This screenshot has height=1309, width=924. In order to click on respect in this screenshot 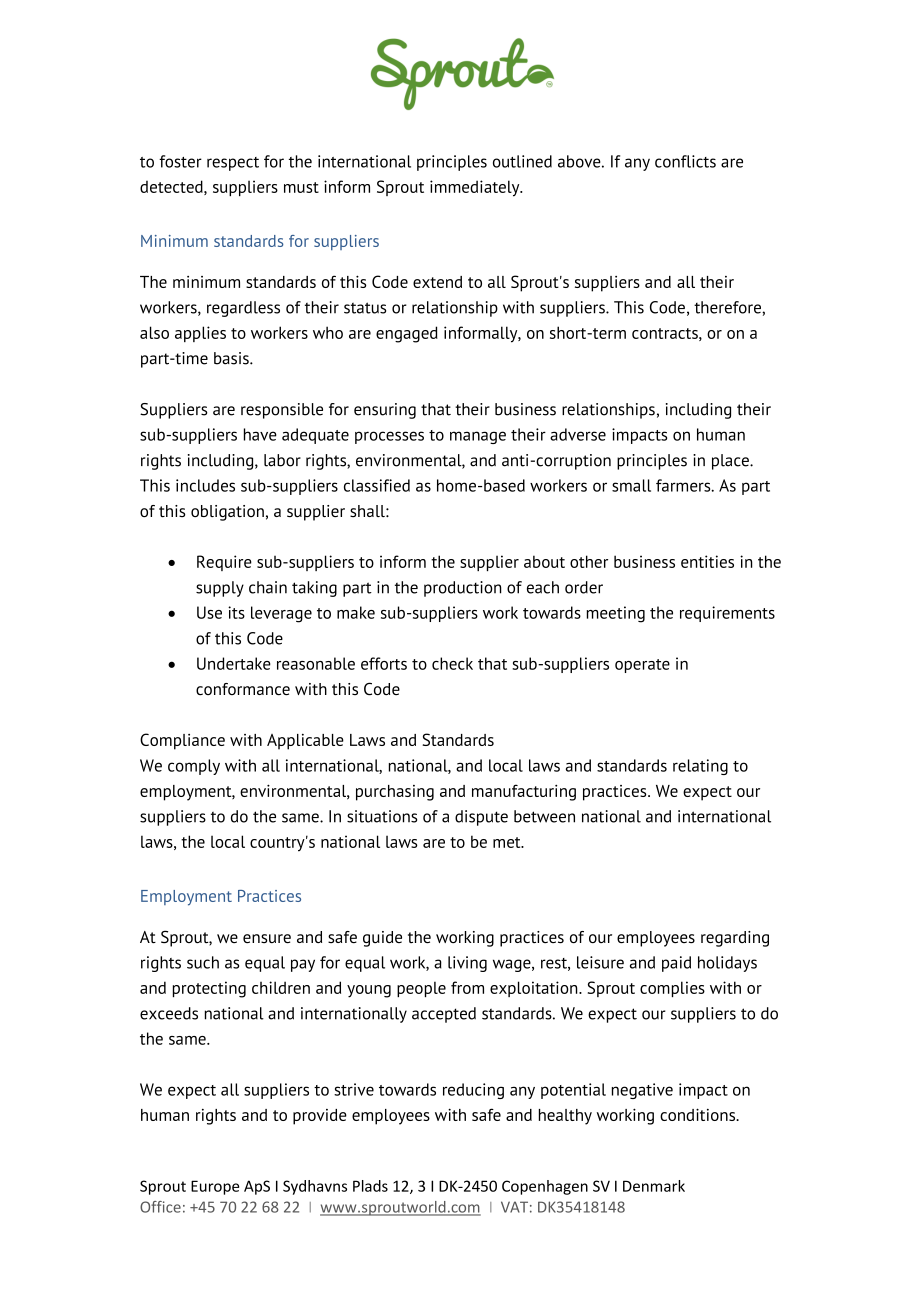, I will do `click(233, 164)`.
